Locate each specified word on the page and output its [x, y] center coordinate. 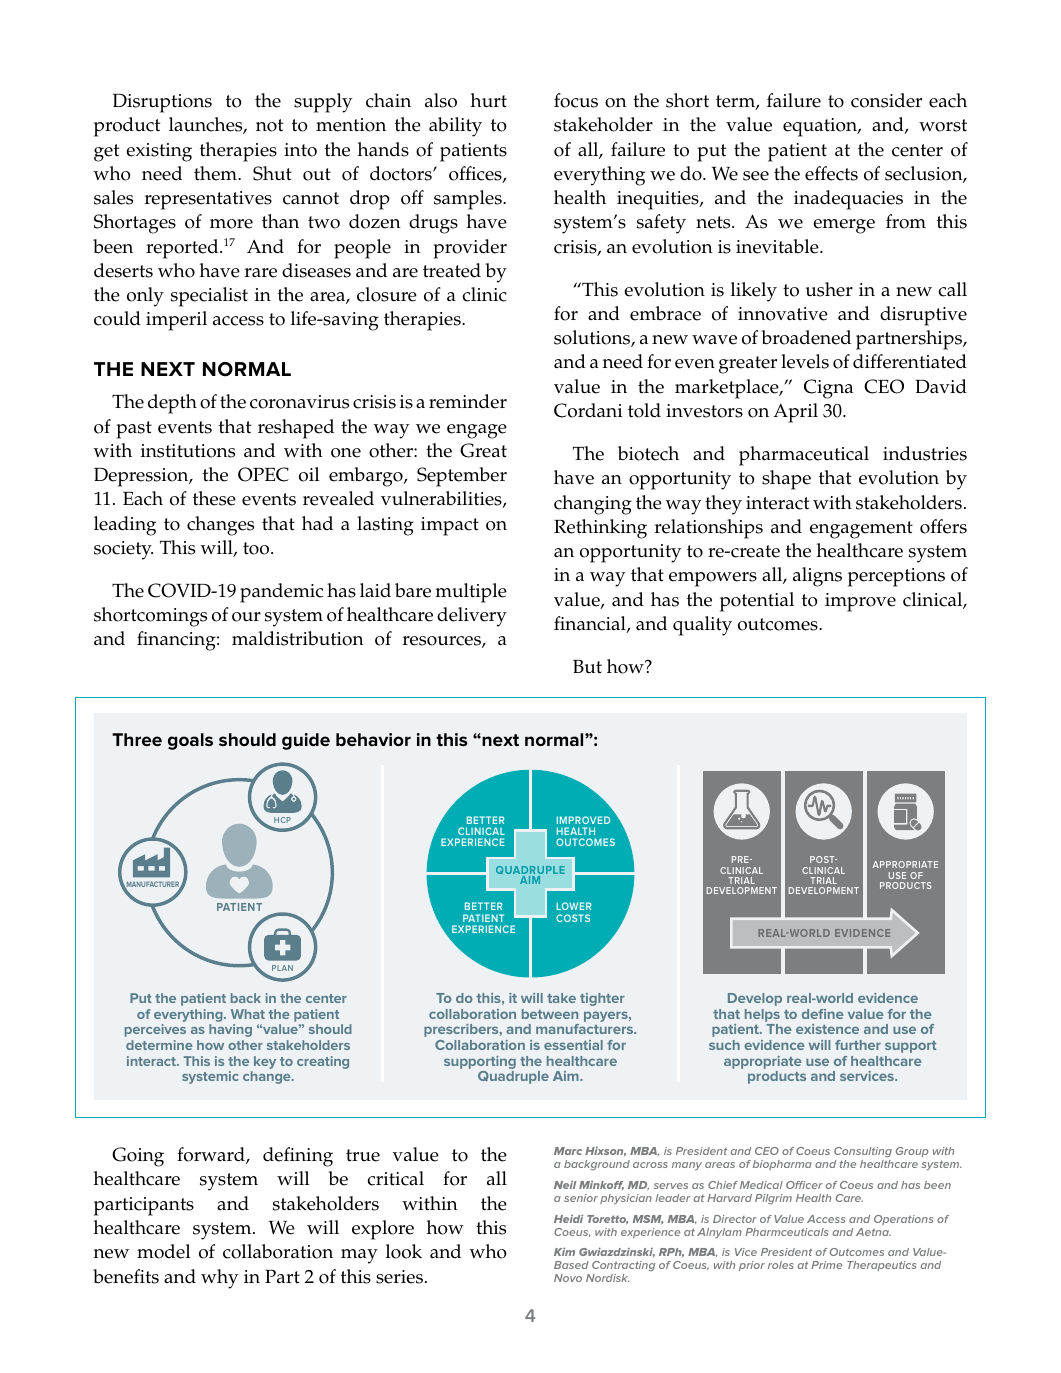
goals [190, 741]
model [164, 1251]
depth [172, 404]
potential [757, 602]
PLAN [282, 968]
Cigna [828, 389]
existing [159, 152]
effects [831, 173]
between [550, 1014]
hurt [488, 100]
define [823, 1014]
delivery [472, 617]
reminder [468, 401]
